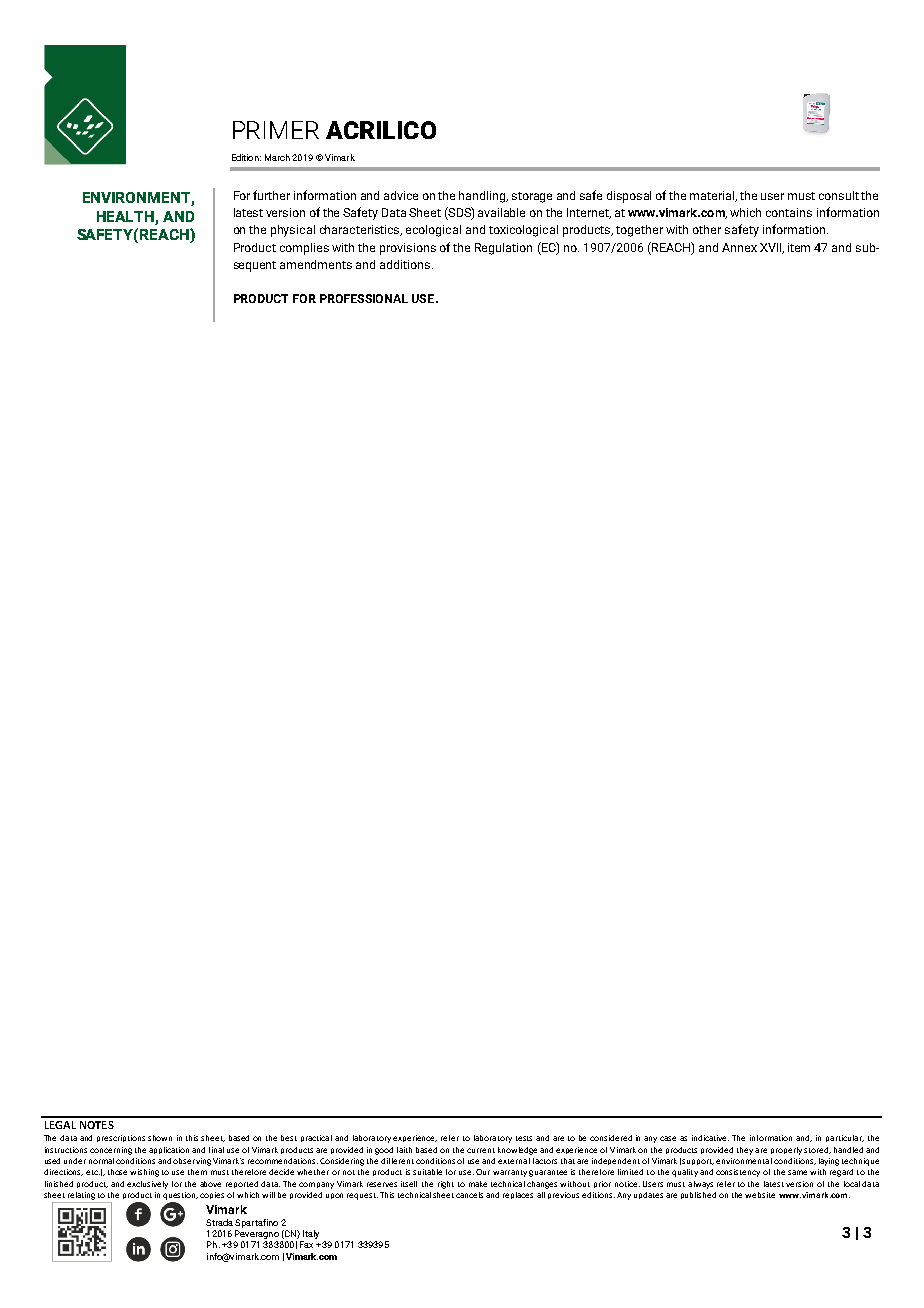 The width and height of the page is (924, 1308). Describe the element at coordinates (710, 1138) in the page. I see `indicative` at that location.
